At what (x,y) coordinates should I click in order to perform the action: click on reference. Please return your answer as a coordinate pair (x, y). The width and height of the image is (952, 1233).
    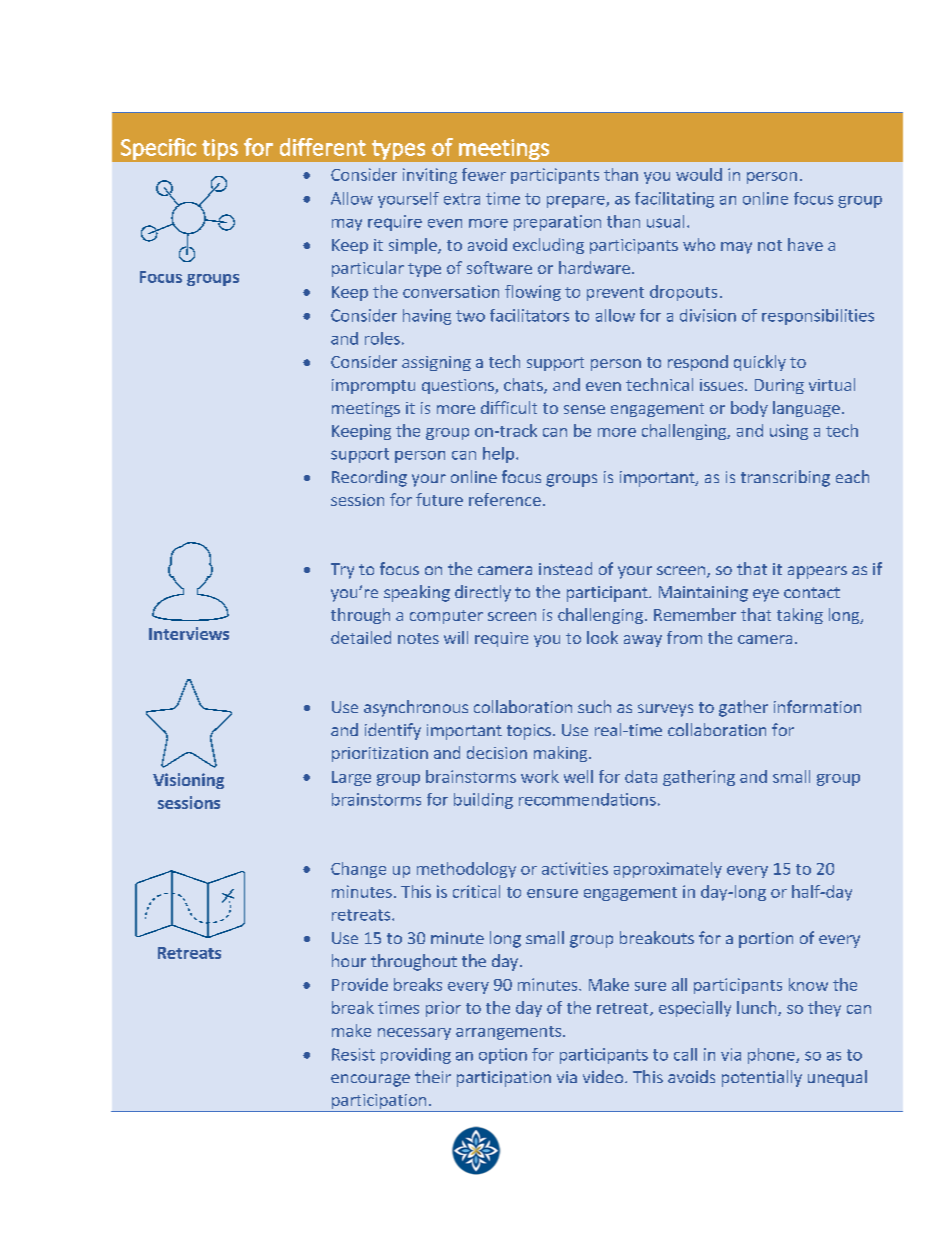
    Looking at the image, I should click on (505, 499).
